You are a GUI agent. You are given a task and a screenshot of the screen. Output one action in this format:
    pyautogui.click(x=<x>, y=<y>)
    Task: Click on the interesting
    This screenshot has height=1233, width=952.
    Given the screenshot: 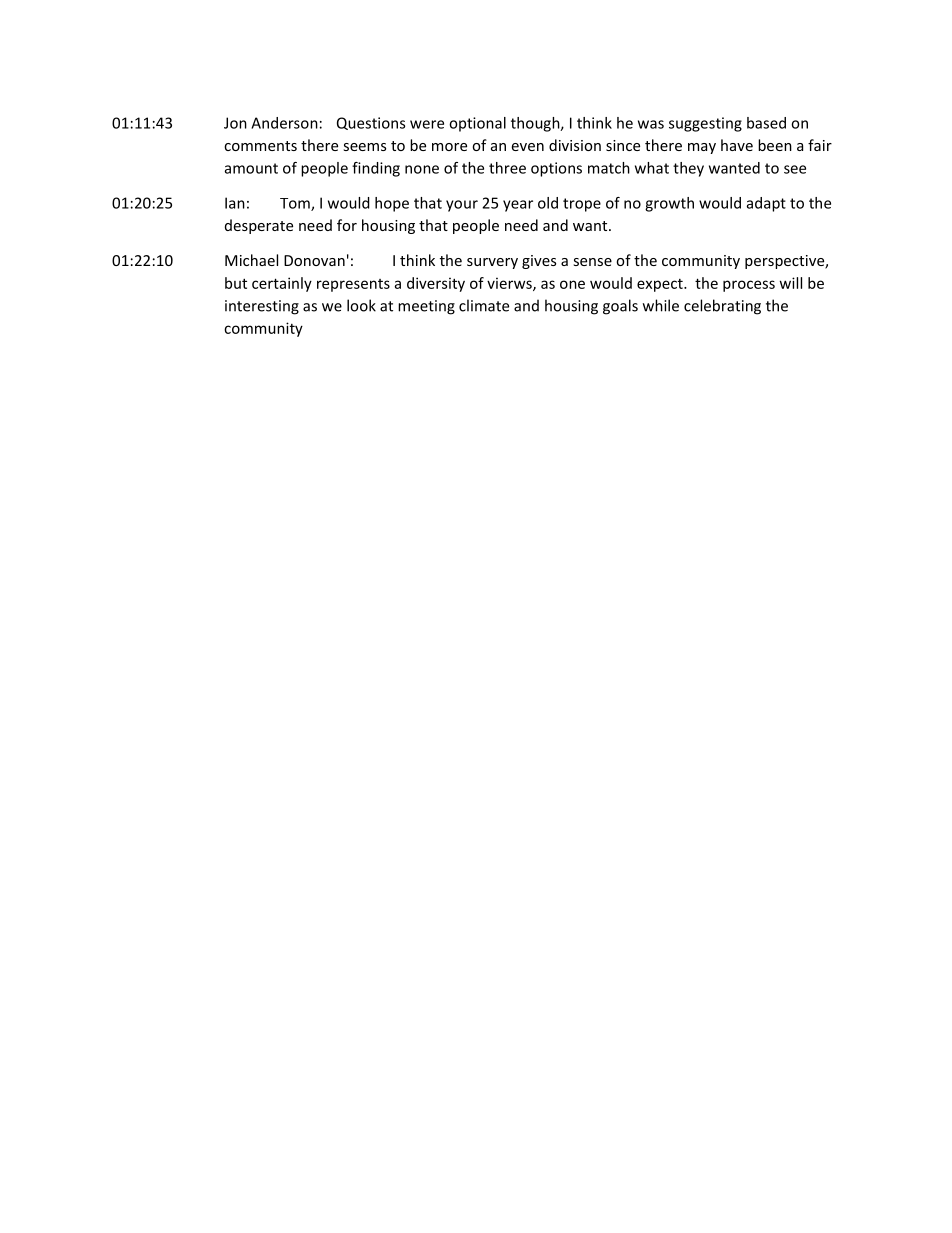 What is the action you would take?
    pyautogui.click(x=262, y=307)
